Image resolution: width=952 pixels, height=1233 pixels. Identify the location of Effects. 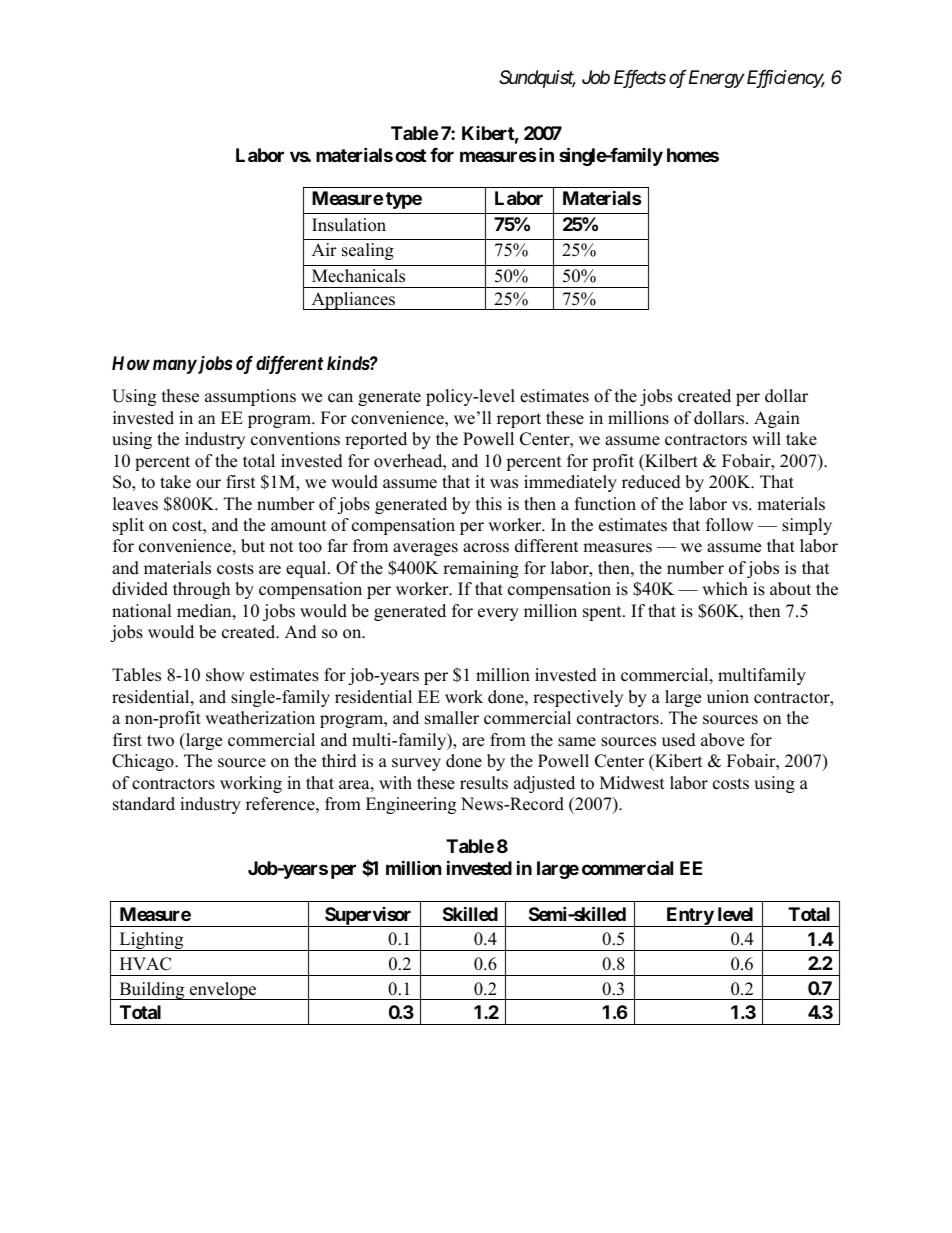
(640, 79).
